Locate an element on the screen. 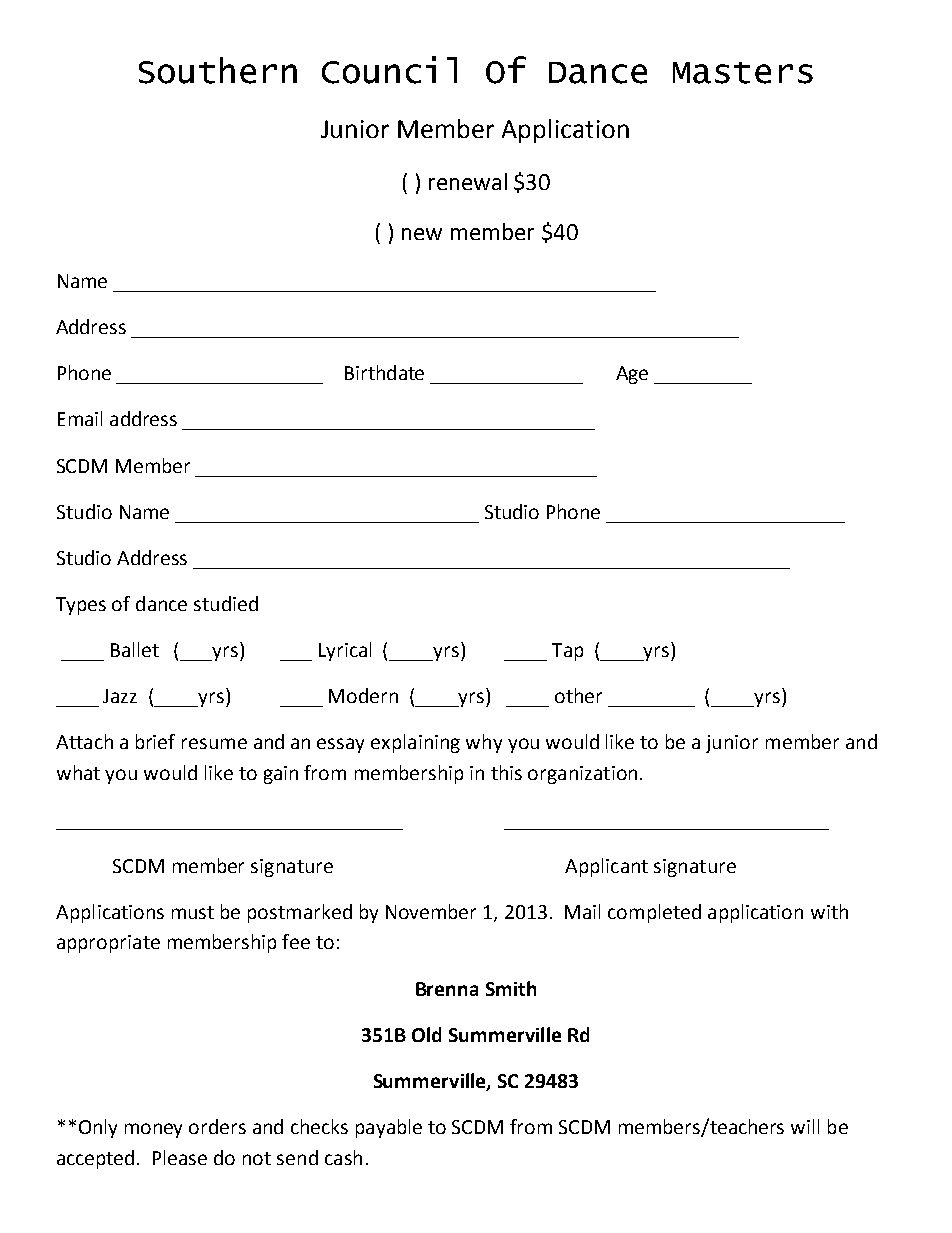 The height and width of the screenshot is (1233, 952). Tap is located at coordinates (567, 652).
